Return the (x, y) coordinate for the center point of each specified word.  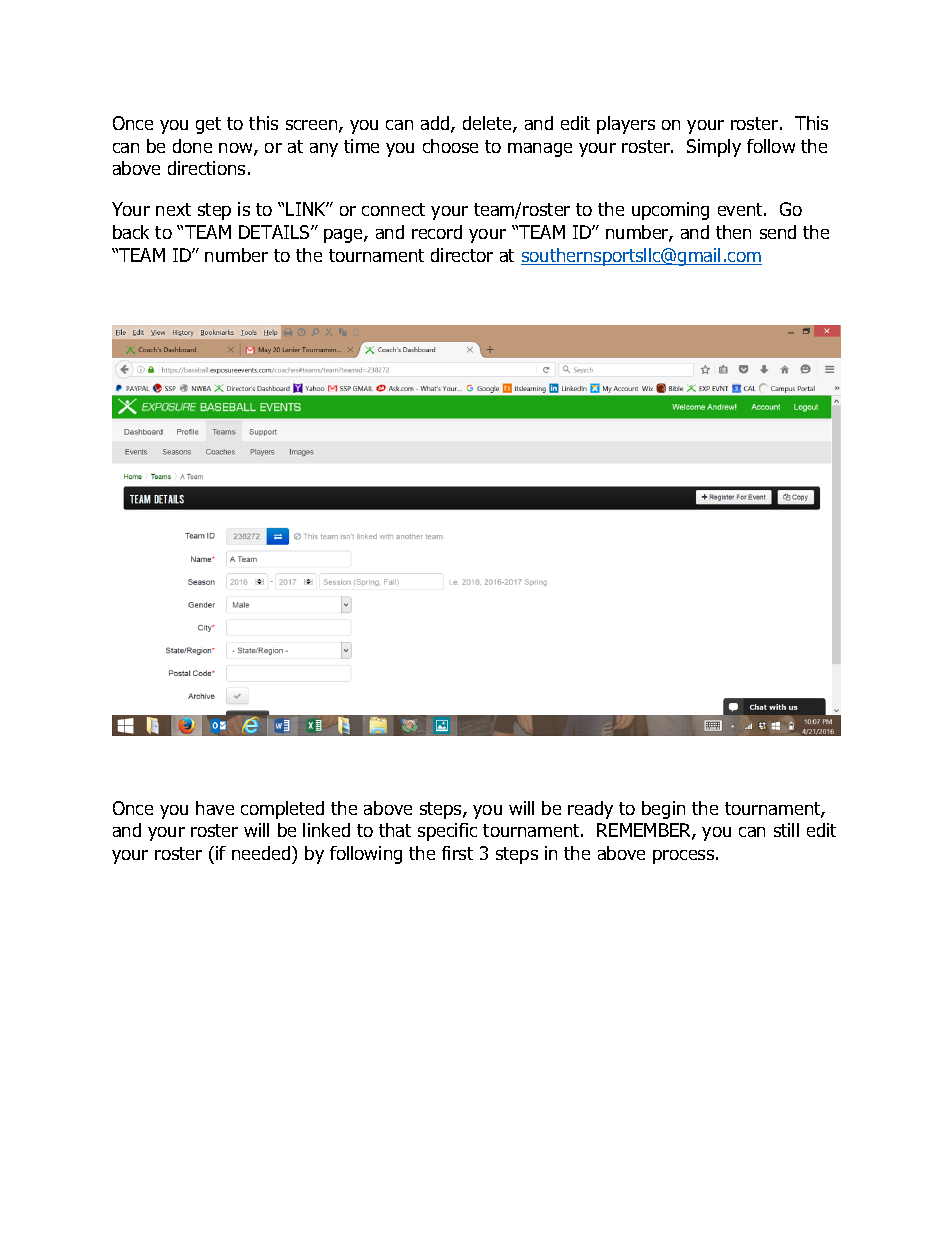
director (462, 255)
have (215, 808)
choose (450, 146)
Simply (714, 148)
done (192, 146)
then (733, 232)
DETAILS (275, 232)
